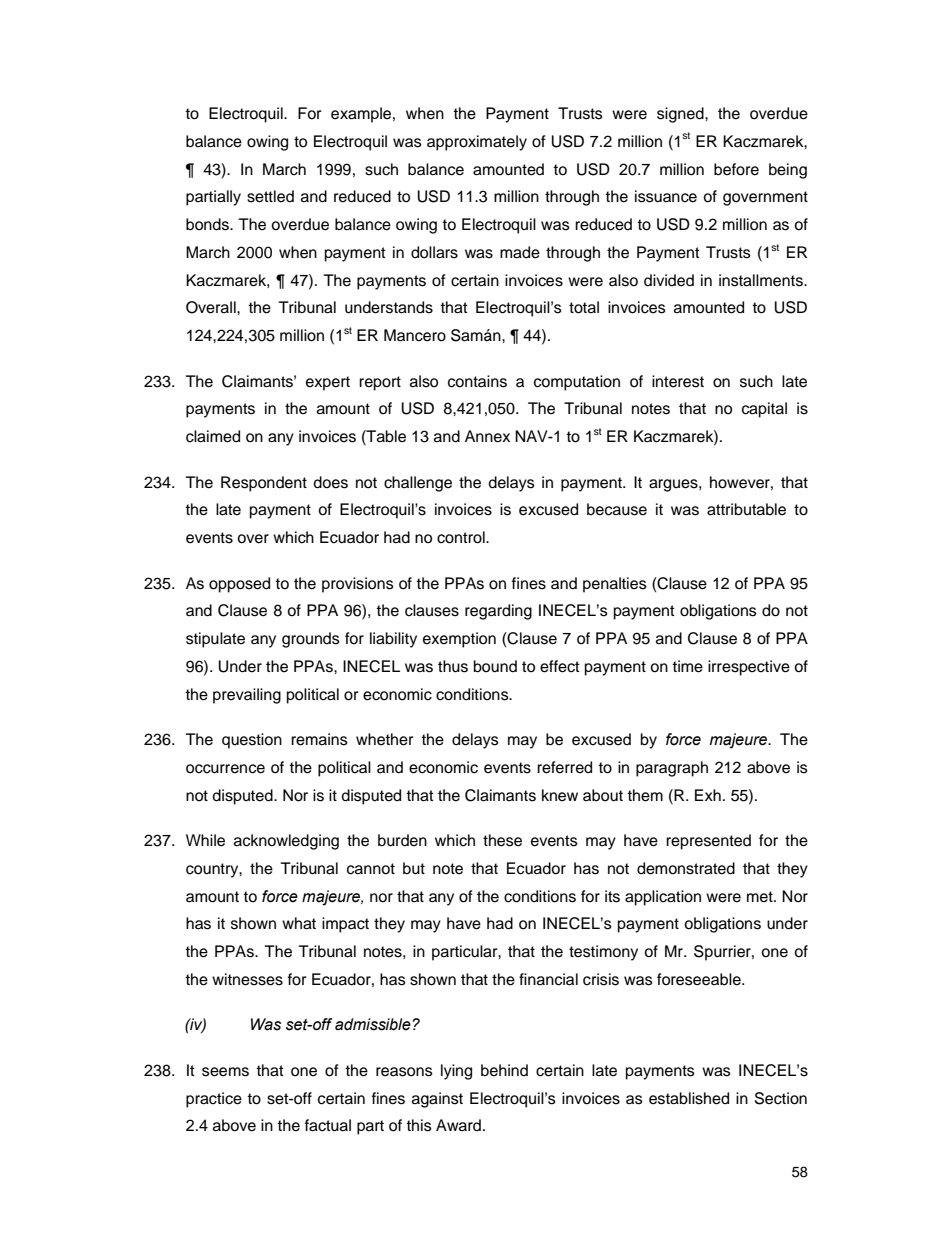 This screenshot has width=952, height=1233. What do you see at coordinates (270, 196) in the screenshot?
I see `settled` at bounding box center [270, 196].
